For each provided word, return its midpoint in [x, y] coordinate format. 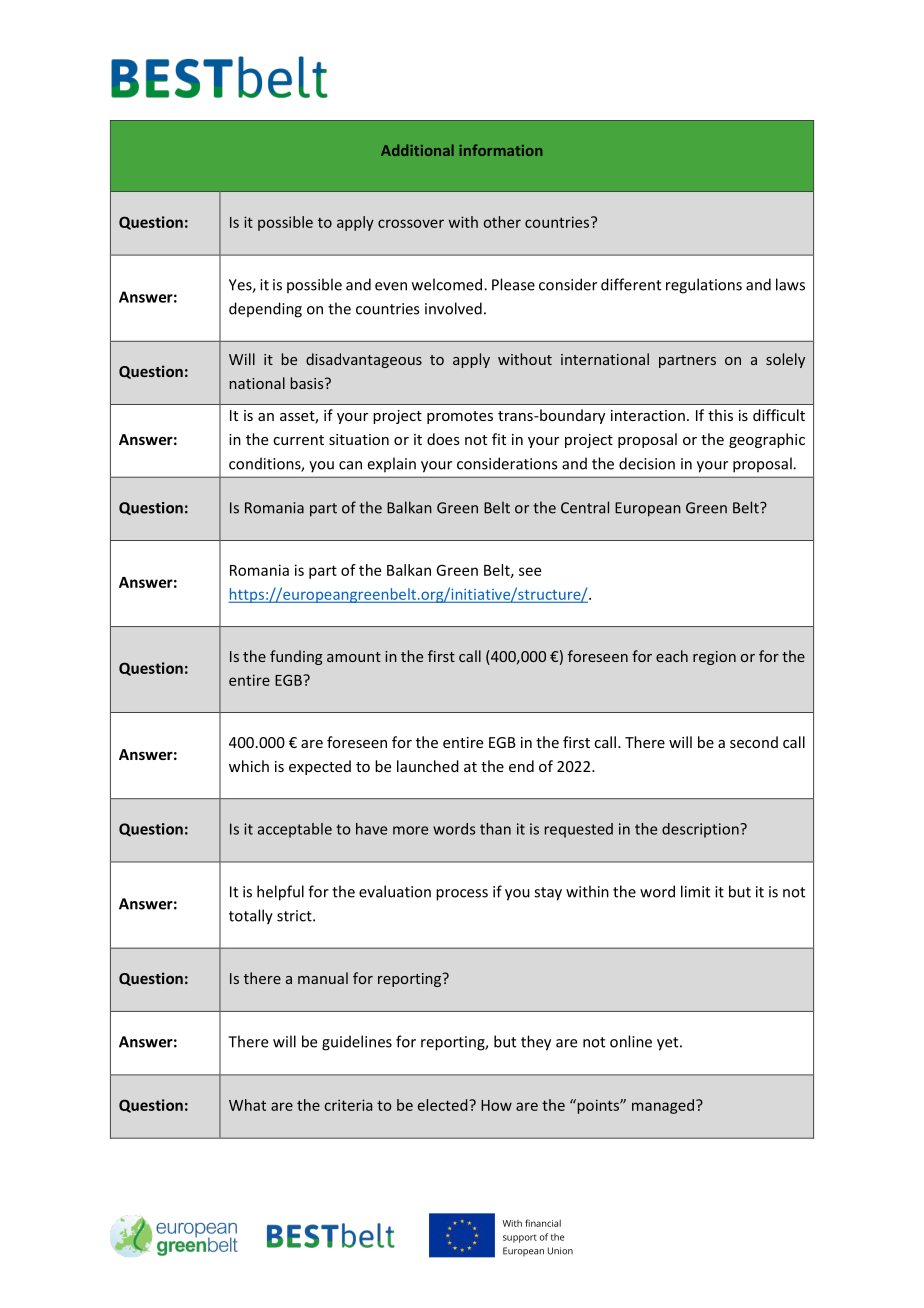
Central [585, 507]
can [350, 465]
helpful [280, 893]
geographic [767, 440]
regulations [704, 286]
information [500, 150]
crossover [411, 223]
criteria [348, 1105]
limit [695, 891]
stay [548, 894]
